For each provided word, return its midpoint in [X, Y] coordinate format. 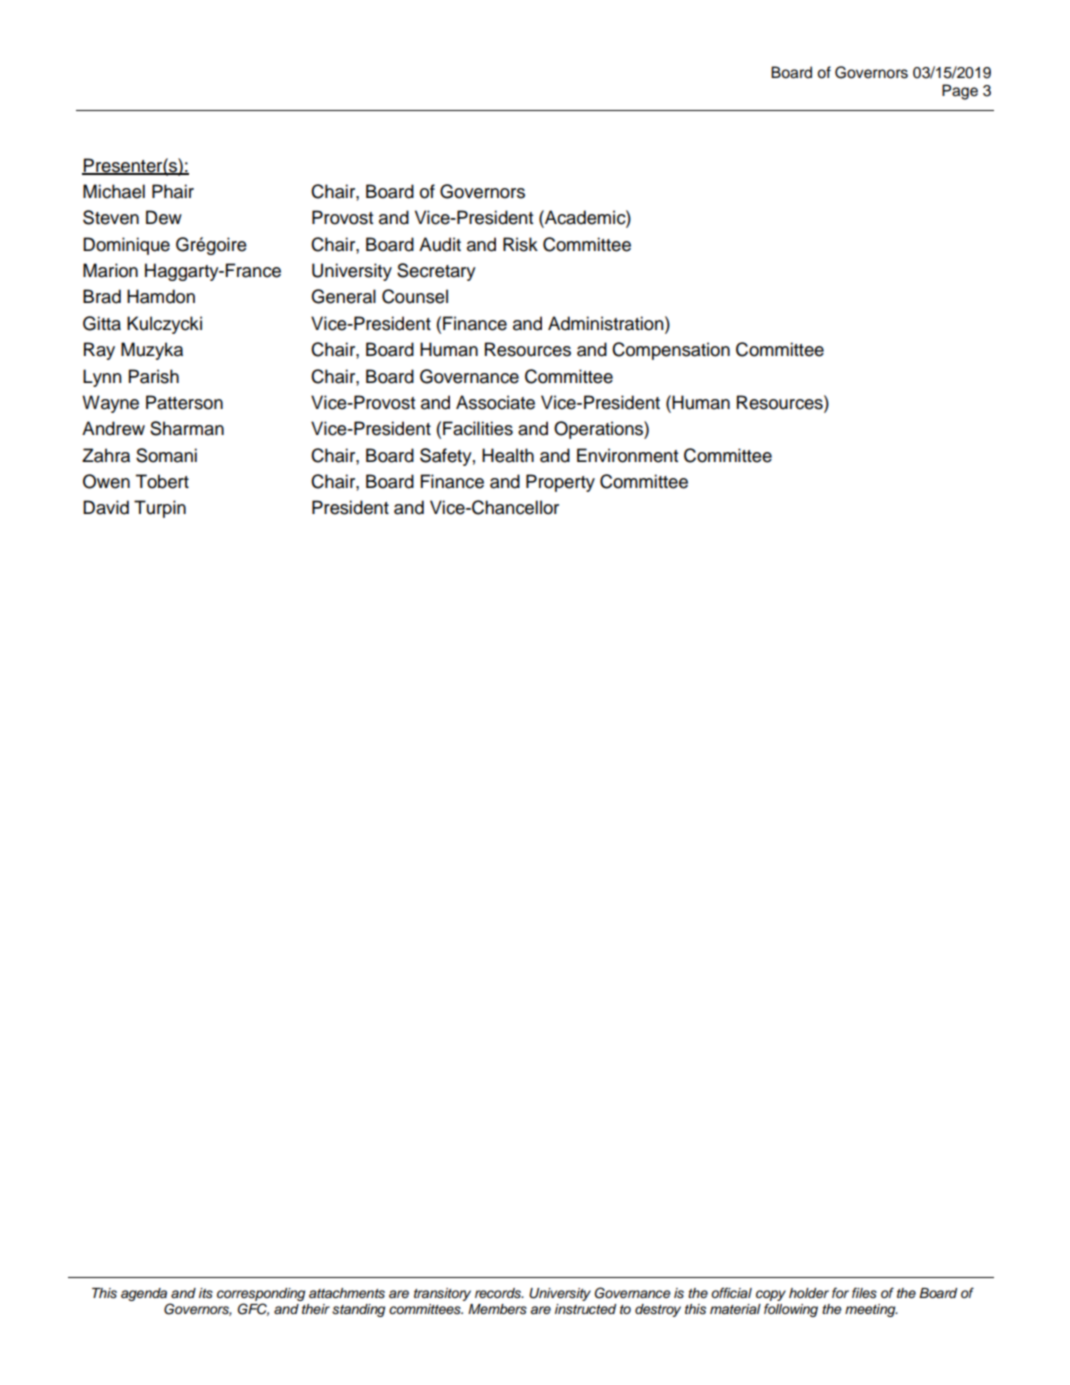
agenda [145, 1296]
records [499, 1293]
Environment [627, 455]
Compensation [671, 351]
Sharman [187, 428]
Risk [520, 244]
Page [960, 92]
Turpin [160, 509]
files [864, 1292]
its [206, 1293]
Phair [173, 191]
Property [560, 483]
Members [497, 1309]
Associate [495, 402]
